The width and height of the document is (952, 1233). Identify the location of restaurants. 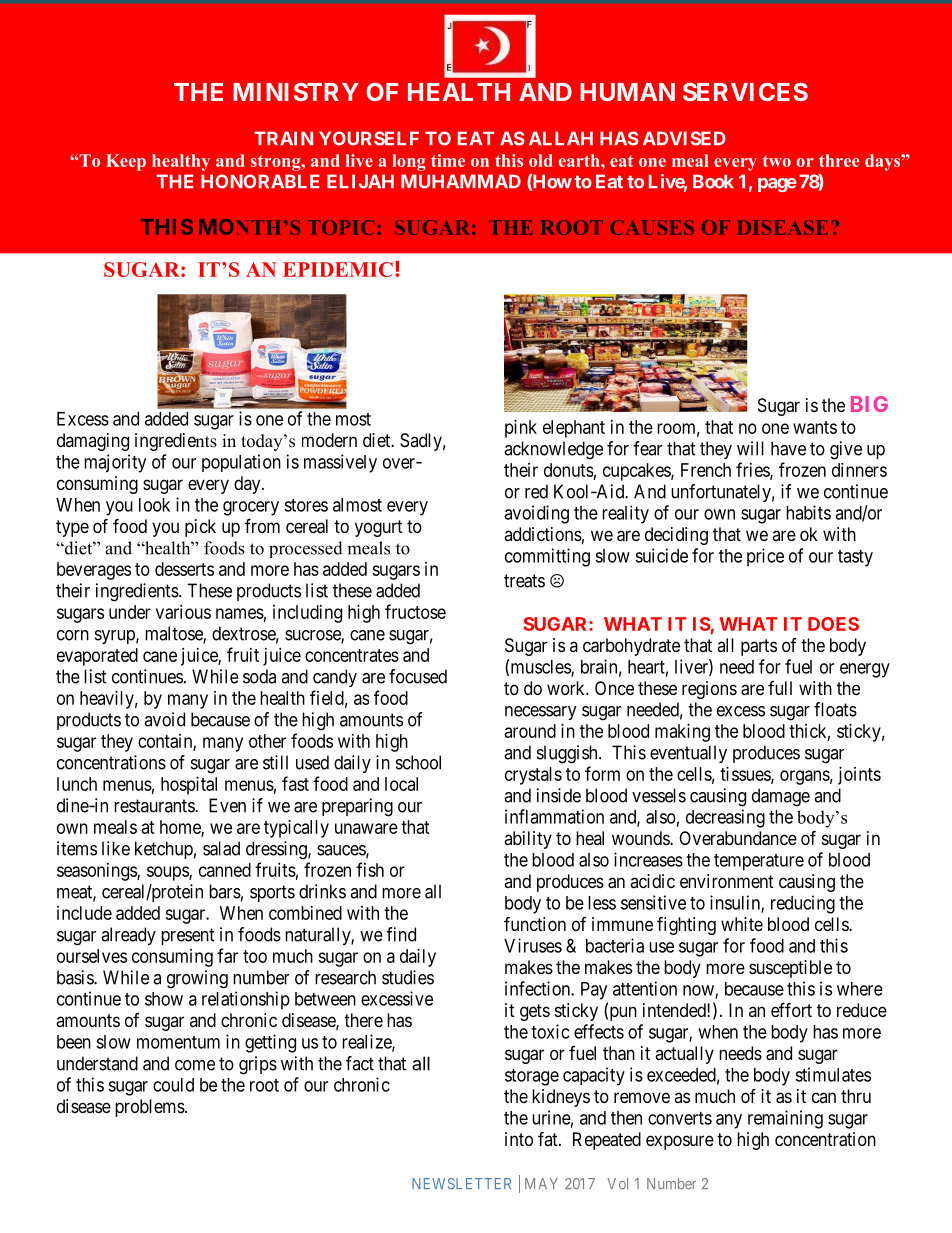
(155, 806).
